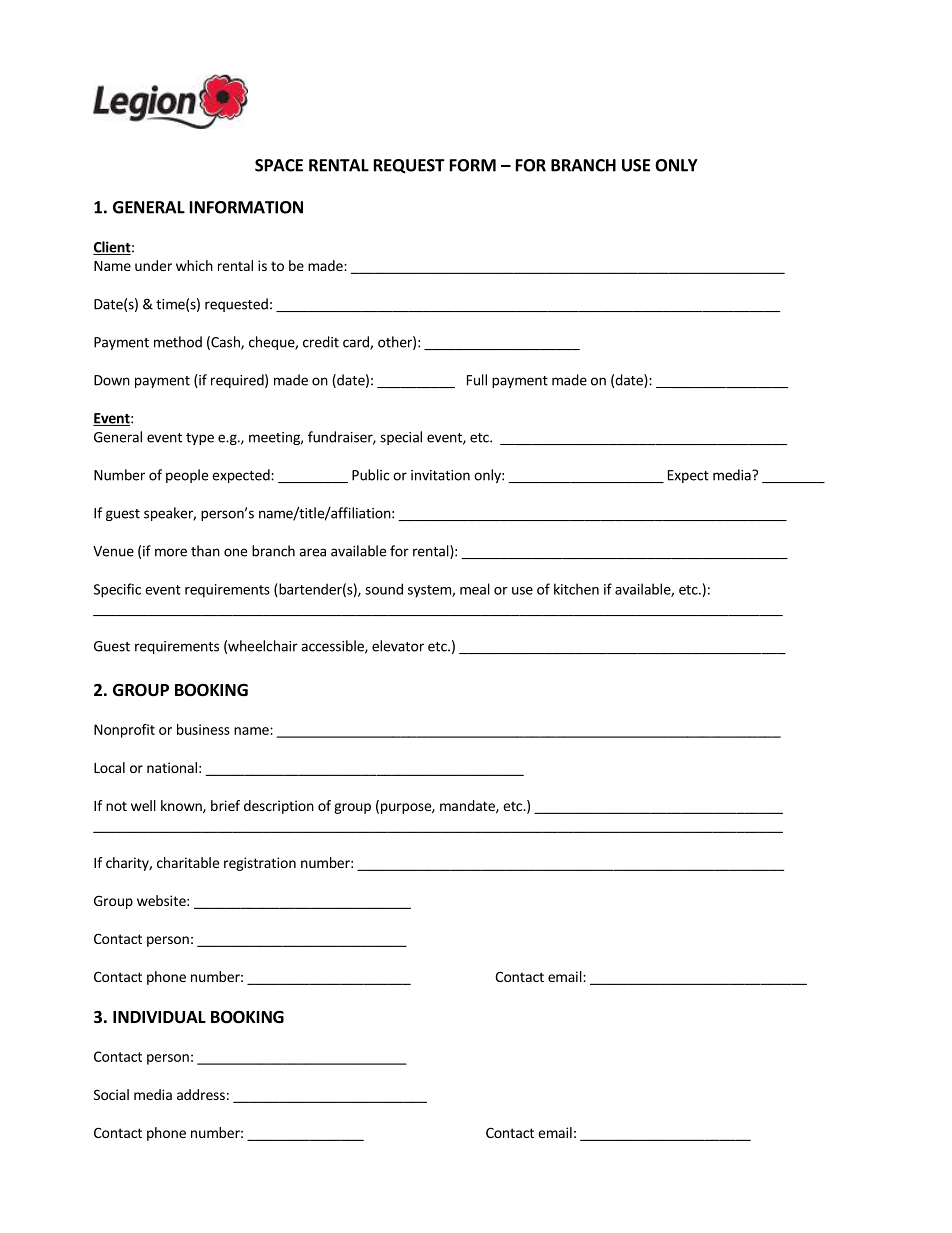 The height and width of the page is (1233, 952). Describe the element at coordinates (475, 589) in the page. I see `meal` at that location.
